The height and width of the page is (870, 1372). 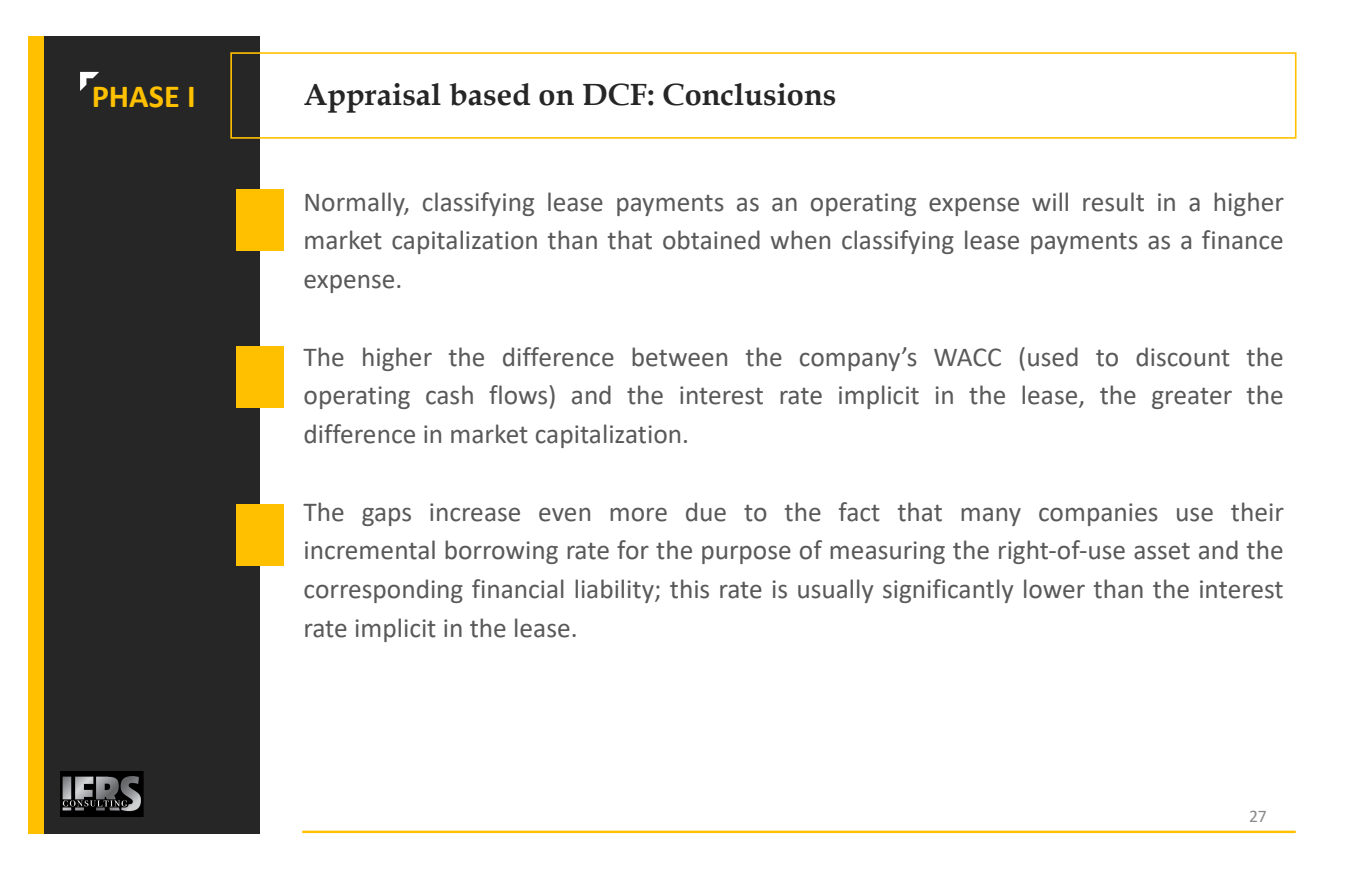 What do you see at coordinates (679, 357) in the page?
I see `between` at bounding box center [679, 357].
